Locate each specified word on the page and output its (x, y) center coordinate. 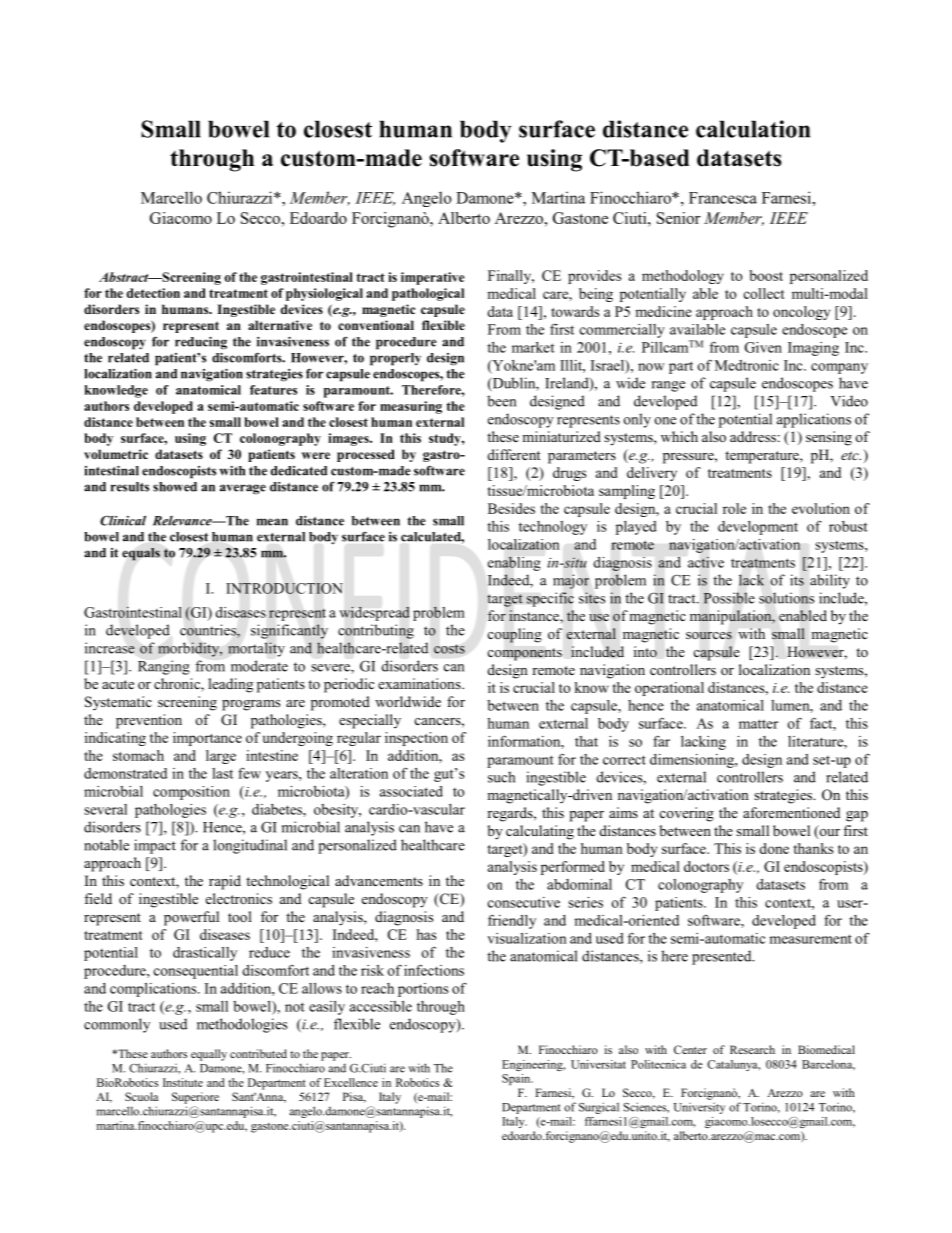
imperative (433, 278)
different (514, 454)
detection (153, 293)
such (501, 777)
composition (191, 793)
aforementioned (791, 812)
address (753, 436)
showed (175, 487)
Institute (183, 1082)
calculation (753, 129)
